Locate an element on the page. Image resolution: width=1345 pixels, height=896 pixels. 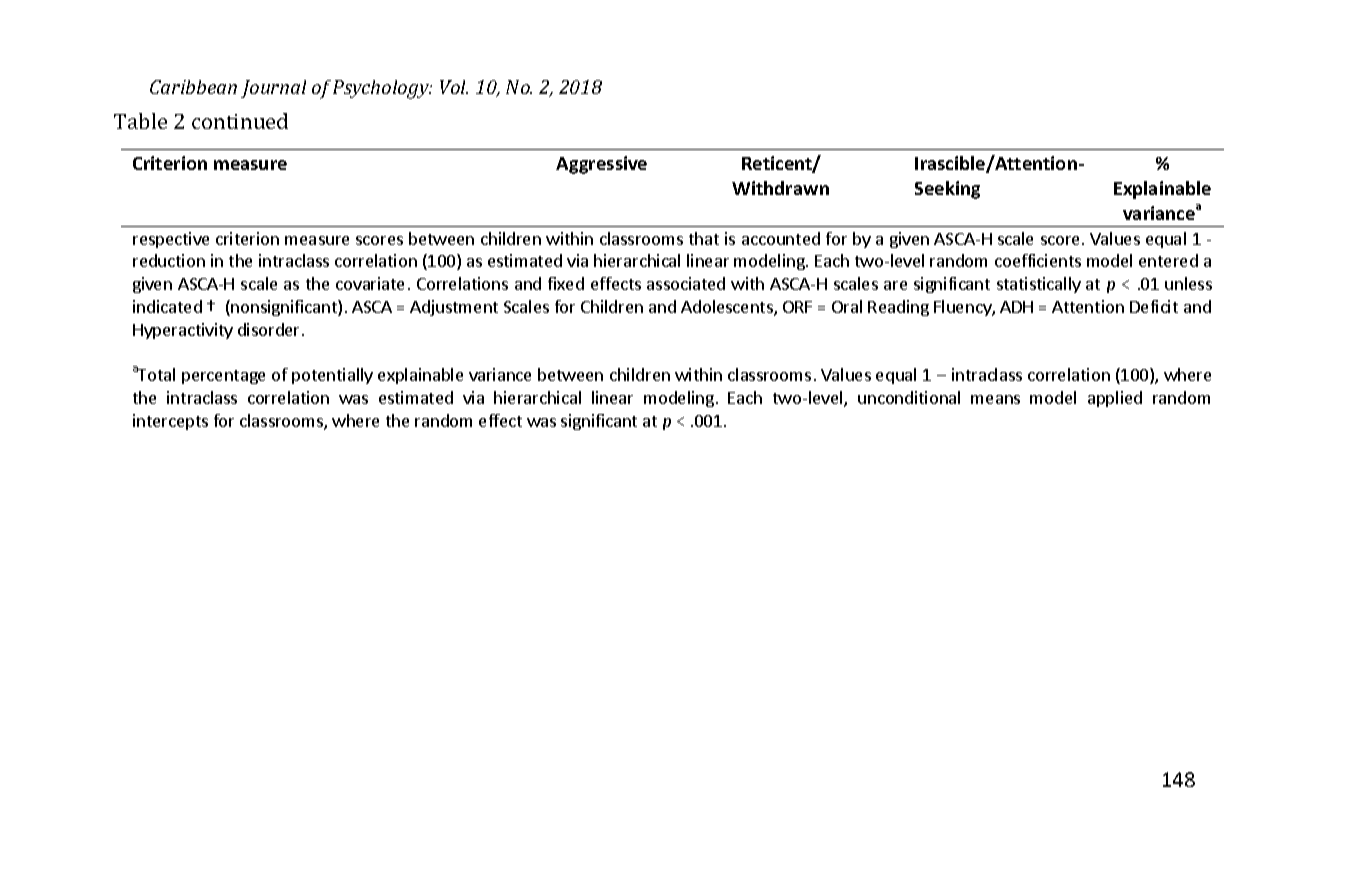
intercepts is located at coordinates (170, 422).
